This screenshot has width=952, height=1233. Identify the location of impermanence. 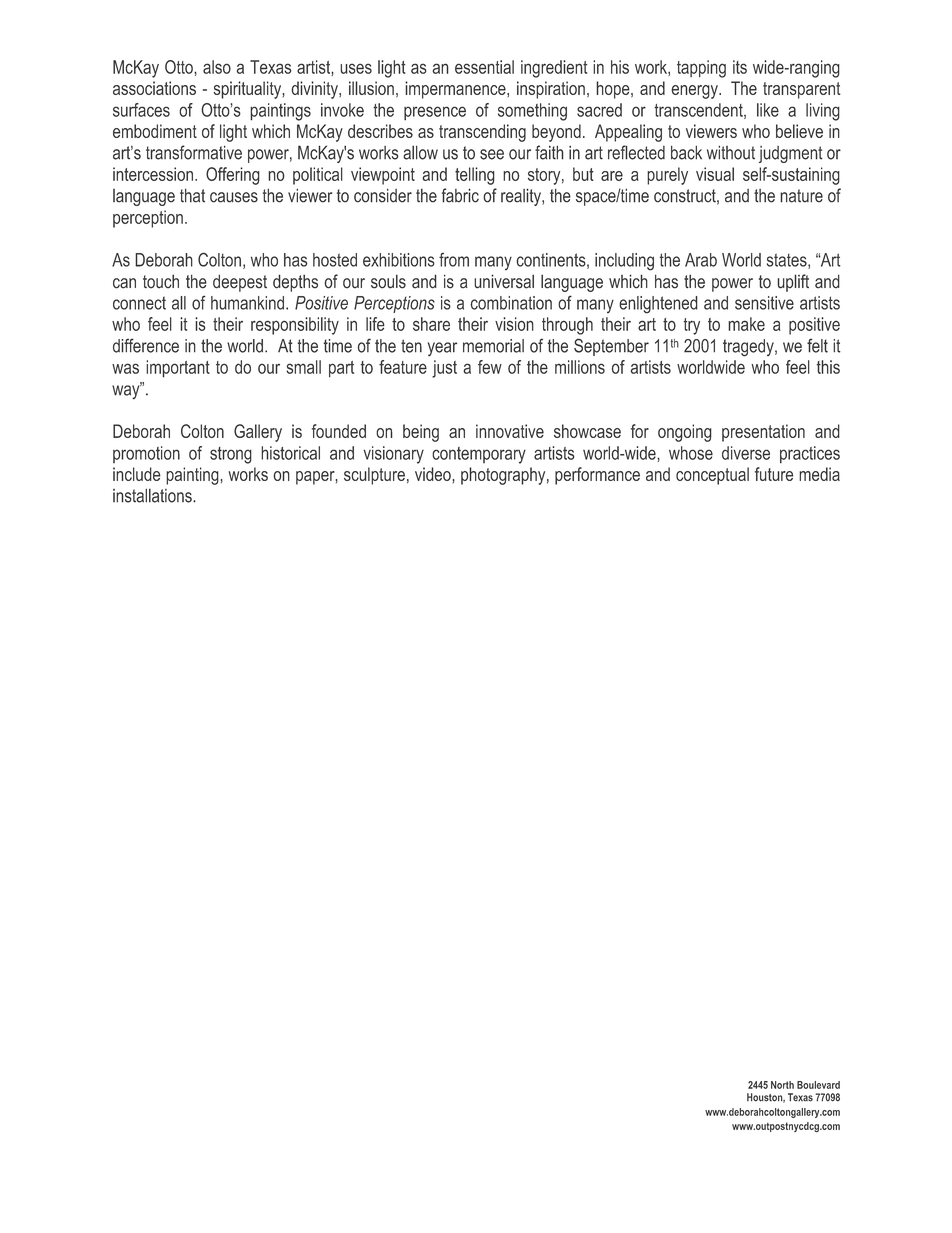
(456, 90).
